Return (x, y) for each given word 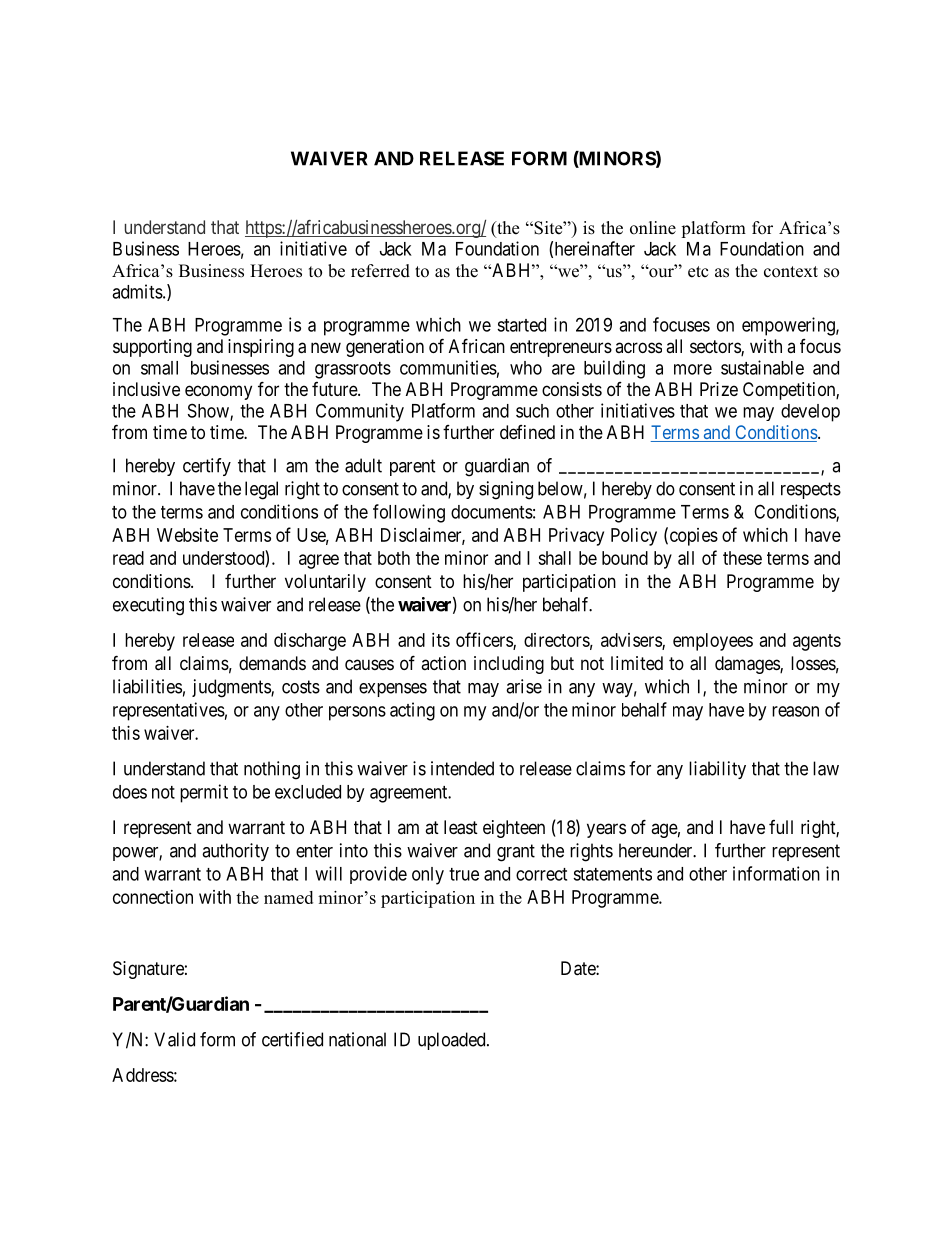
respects (811, 490)
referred (380, 271)
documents (492, 512)
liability (717, 770)
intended (462, 768)
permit (204, 793)
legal (261, 490)
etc (698, 272)
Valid (174, 1039)
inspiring (261, 348)
